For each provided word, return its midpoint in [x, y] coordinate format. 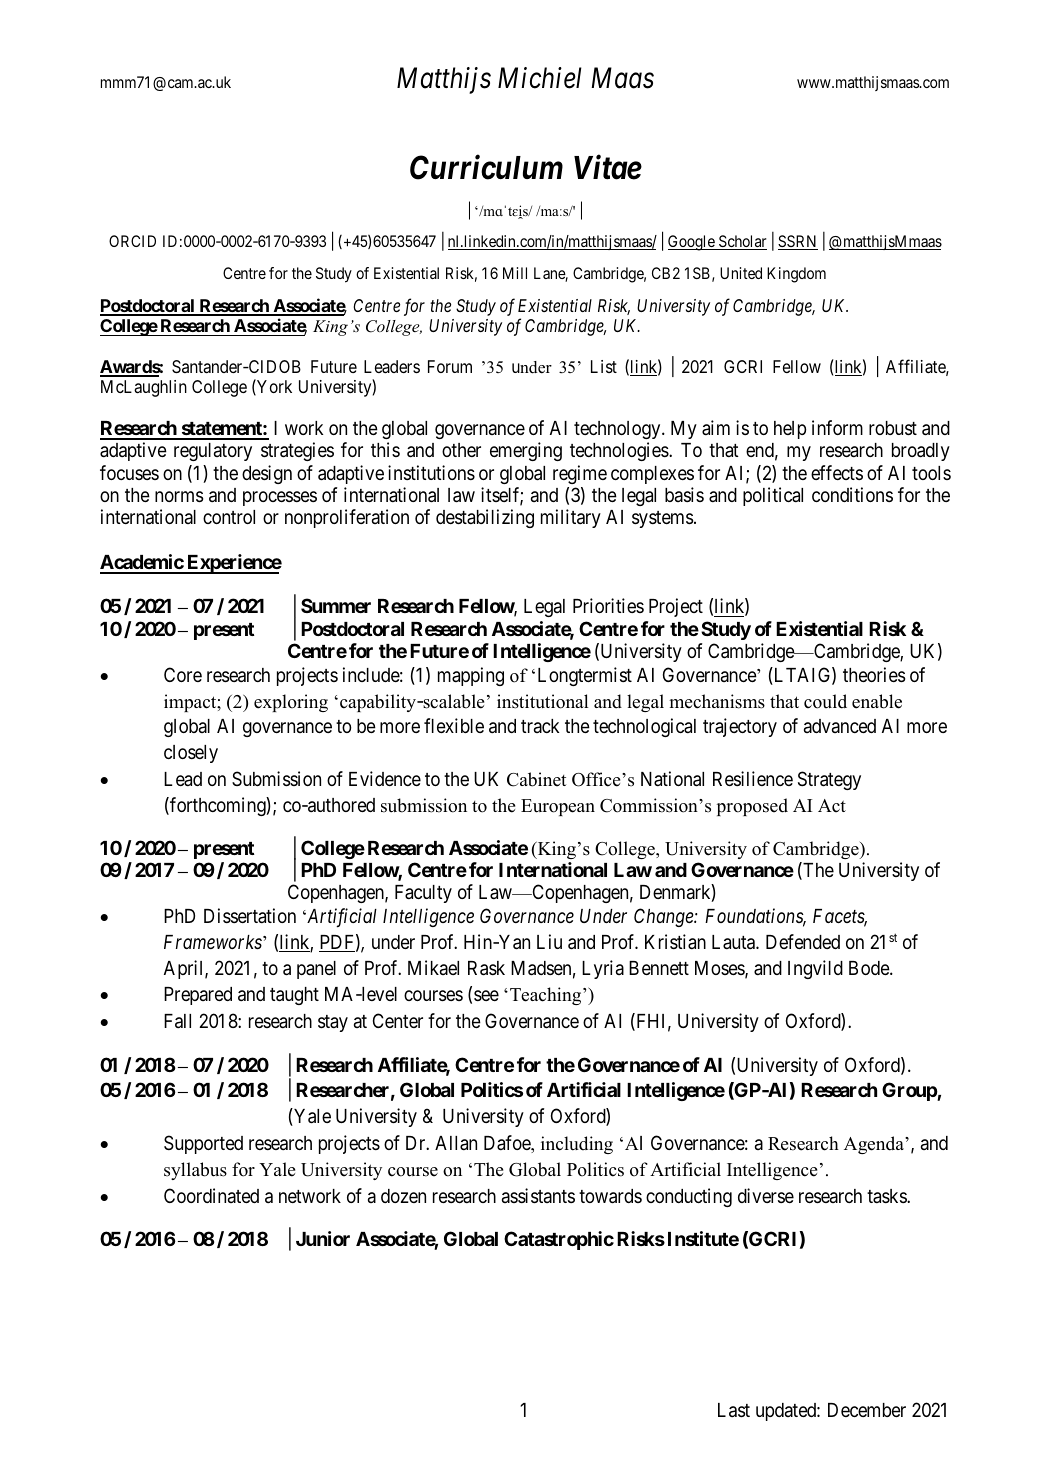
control [229, 517]
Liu [549, 941]
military [571, 518]
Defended [803, 941]
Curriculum [486, 167]
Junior [323, 1238]
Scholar [742, 242]
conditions [852, 494]
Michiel [540, 78]
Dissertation [250, 915]
